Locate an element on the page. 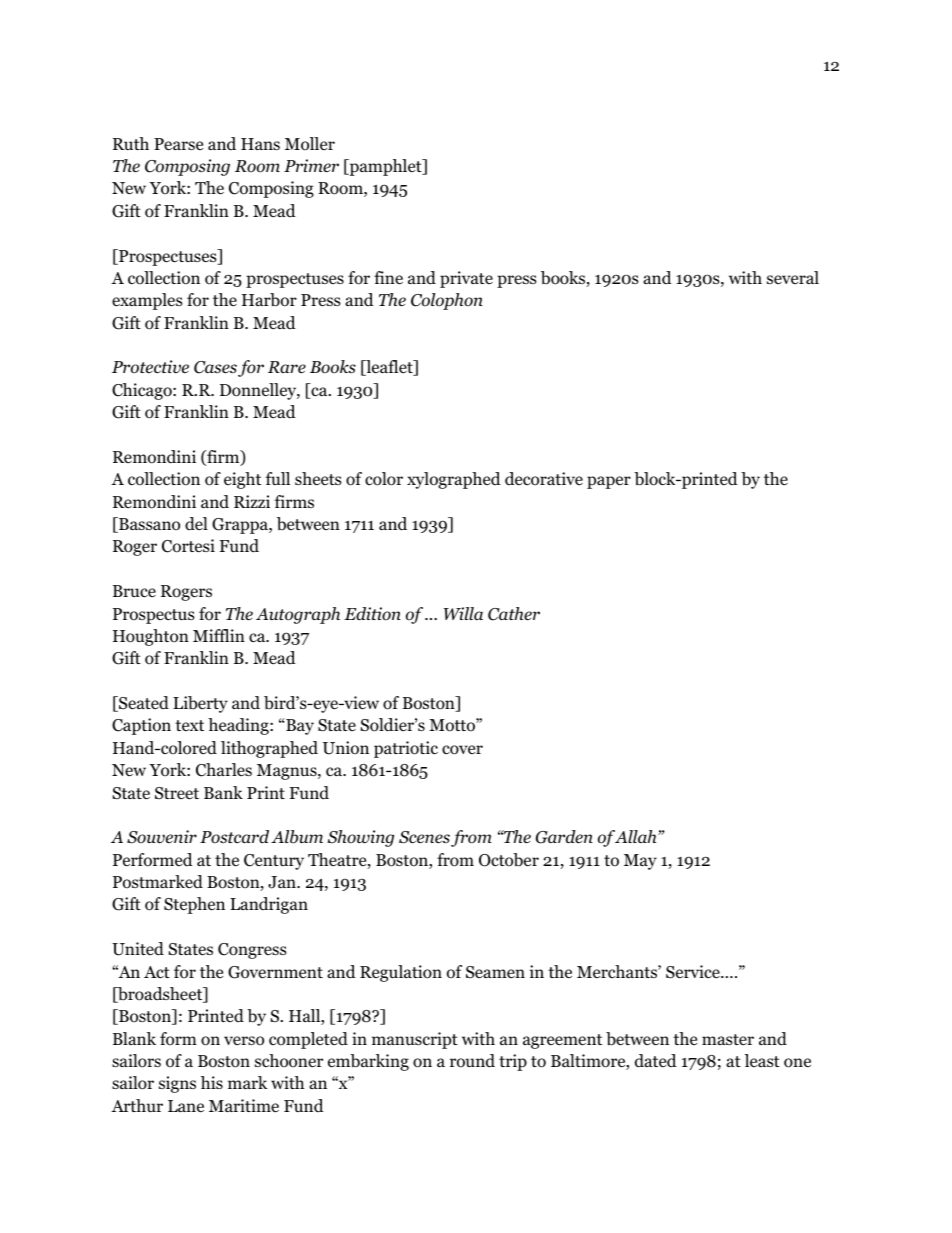 This document has width=952, height=1233. Willa is located at coordinates (463, 613).
